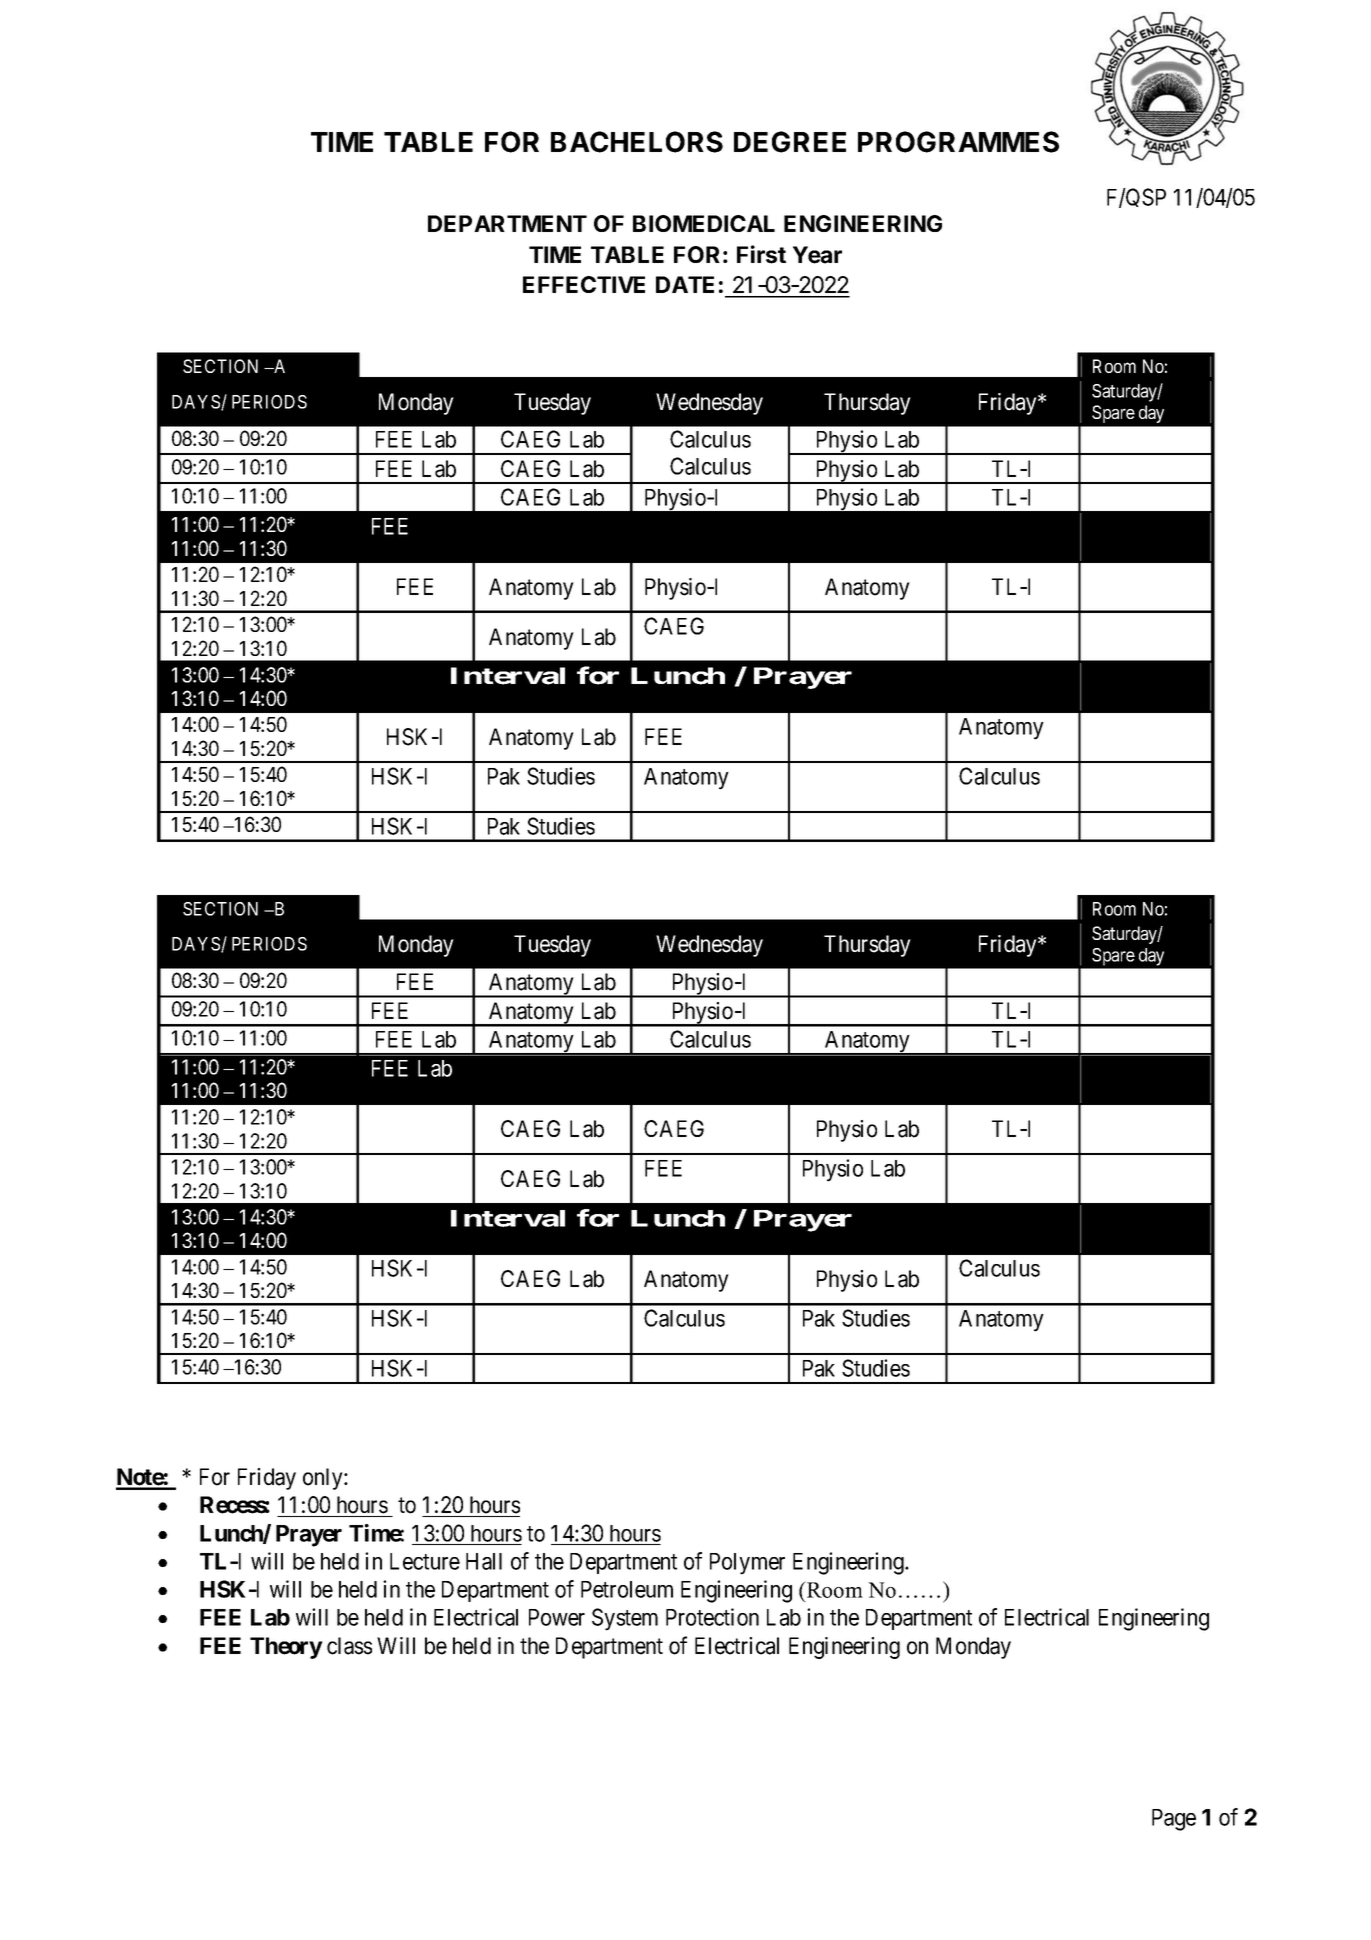 The height and width of the screenshot is (1940, 1371). I want to click on DATE, so click(685, 284).
